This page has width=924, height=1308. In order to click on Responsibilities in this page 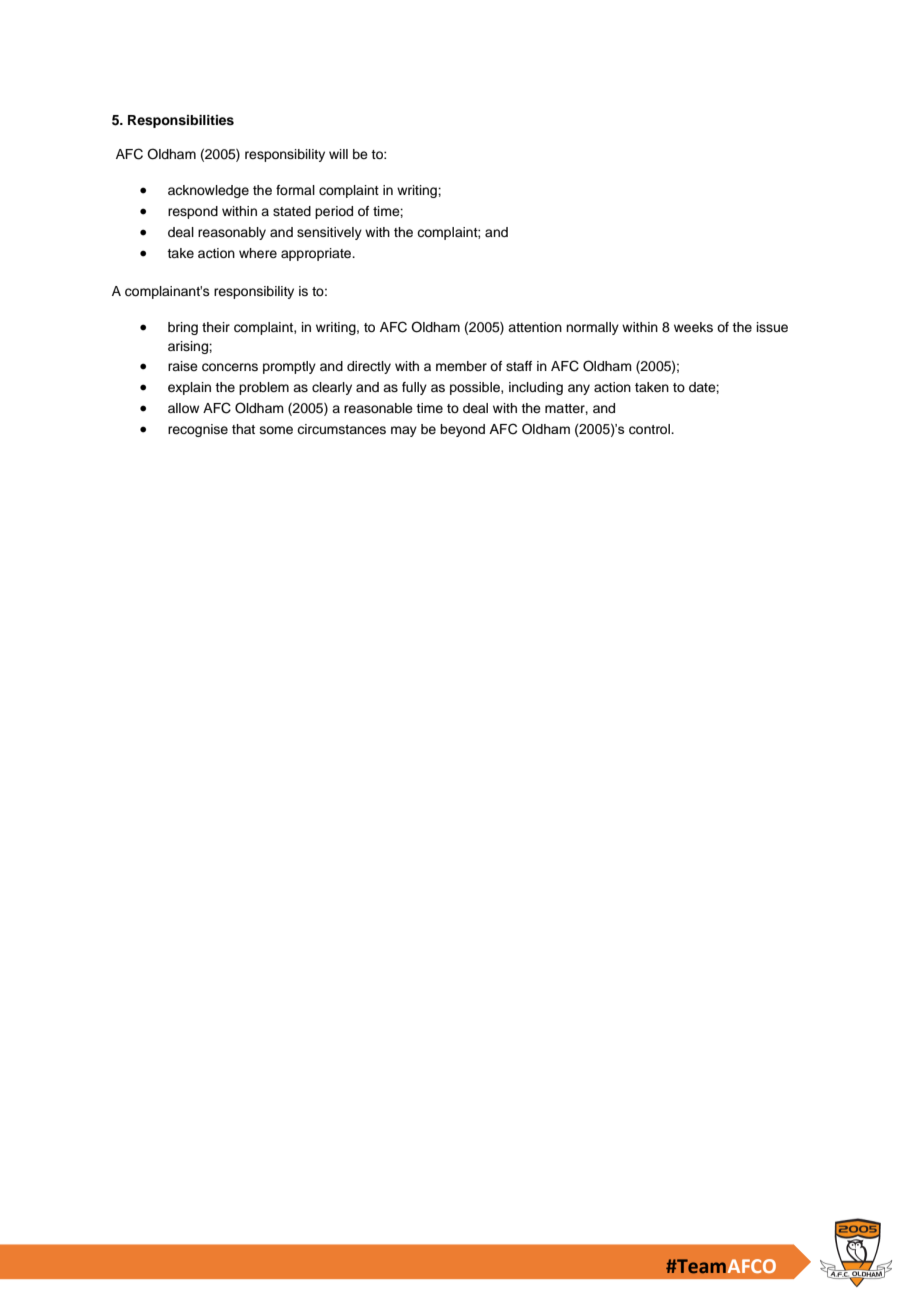, I will do `click(181, 121)`.
